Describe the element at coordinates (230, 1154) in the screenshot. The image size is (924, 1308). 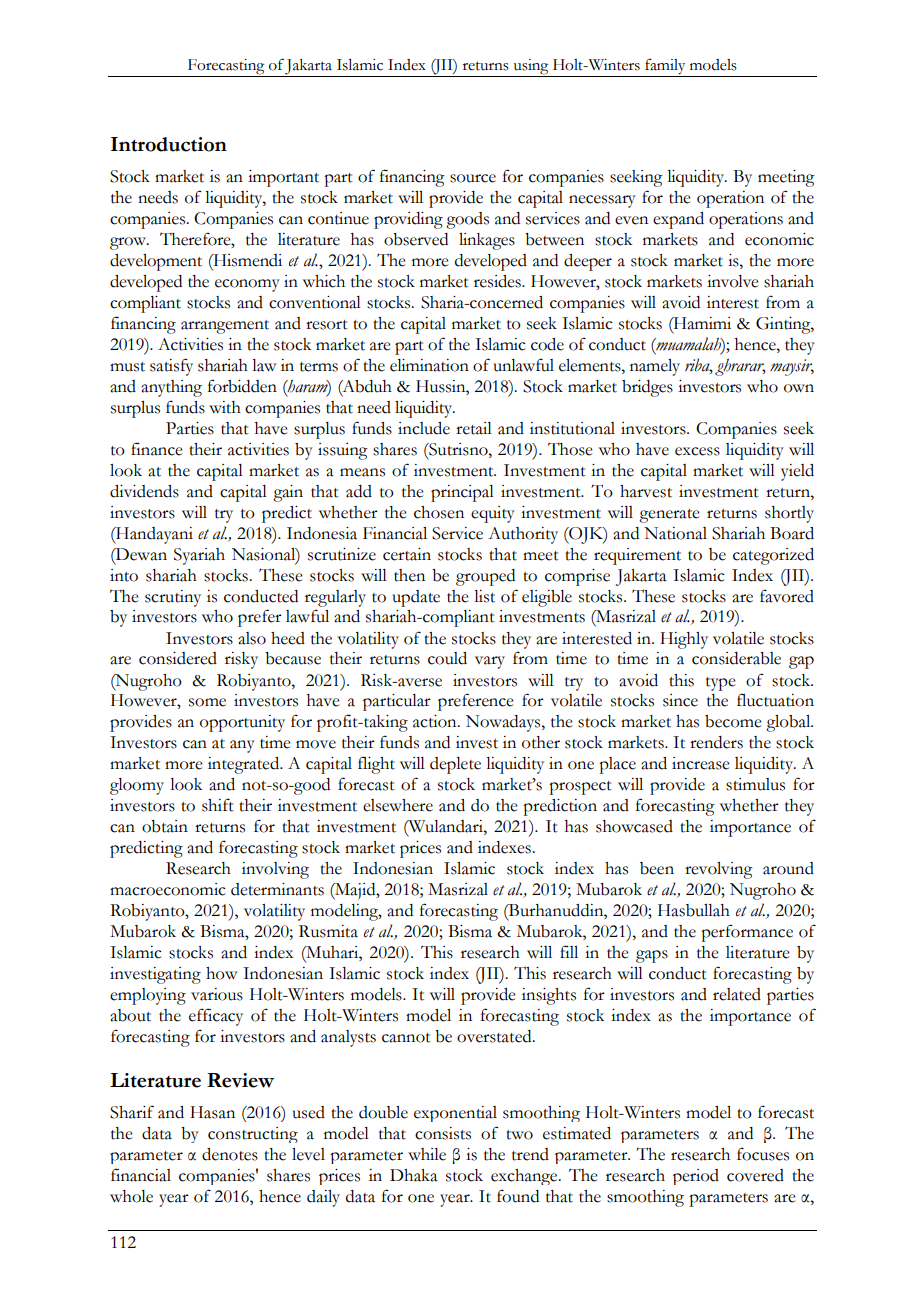
I see `denotes` at that location.
